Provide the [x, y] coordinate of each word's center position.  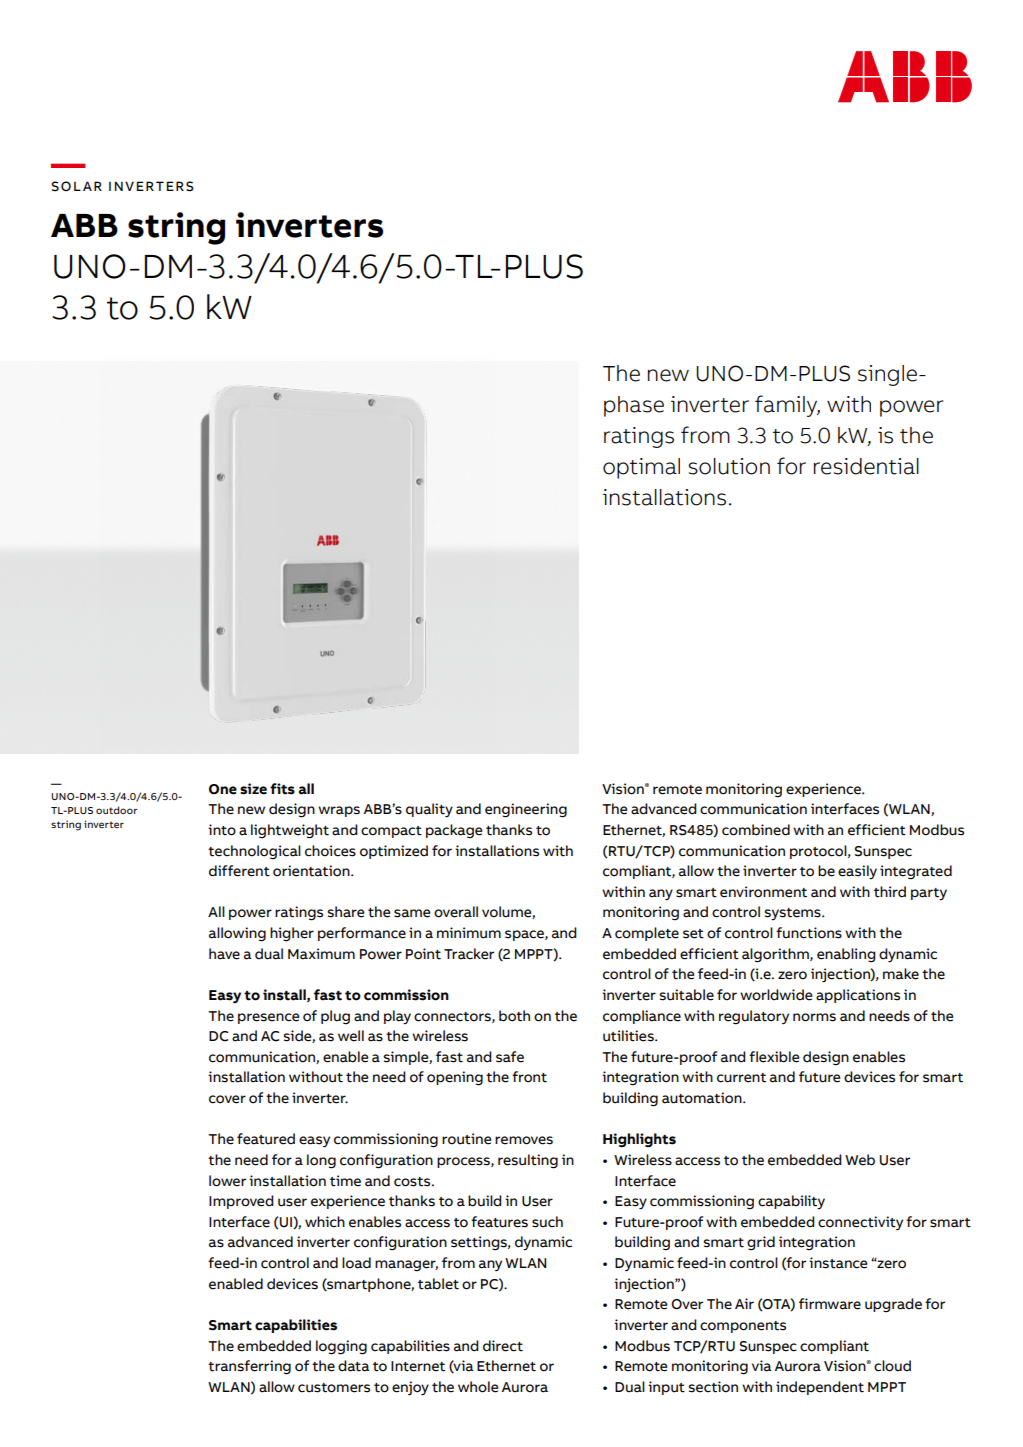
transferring [249, 1367]
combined [756, 830]
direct [503, 1346]
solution [729, 466]
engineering [526, 810]
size [253, 789]
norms [814, 1017]
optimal [641, 468]
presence [268, 1018]
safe [510, 1057]
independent [820, 1388]
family [787, 406]
